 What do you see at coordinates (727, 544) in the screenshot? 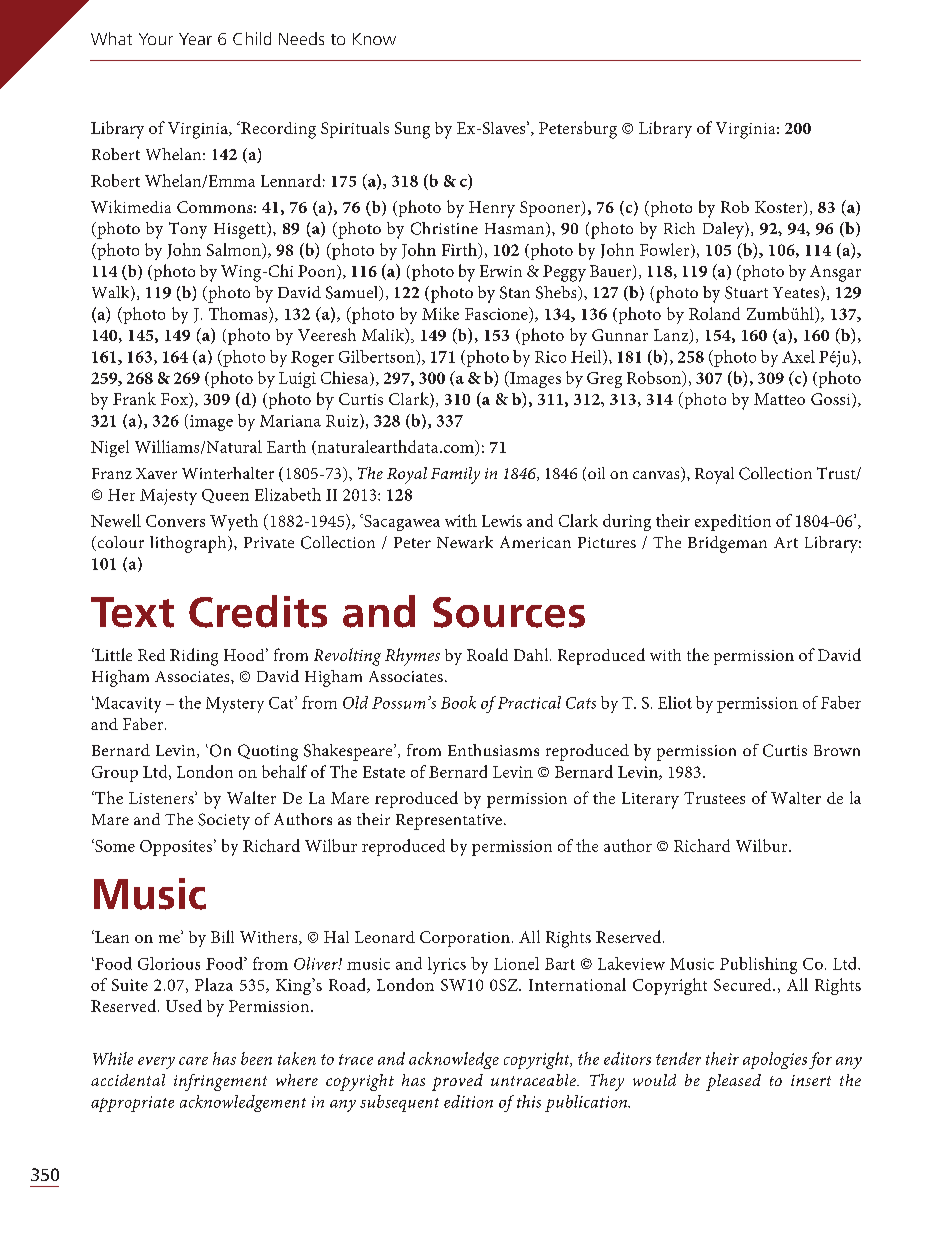
I see `Bridgeman` at bounding box center [727, 544].
